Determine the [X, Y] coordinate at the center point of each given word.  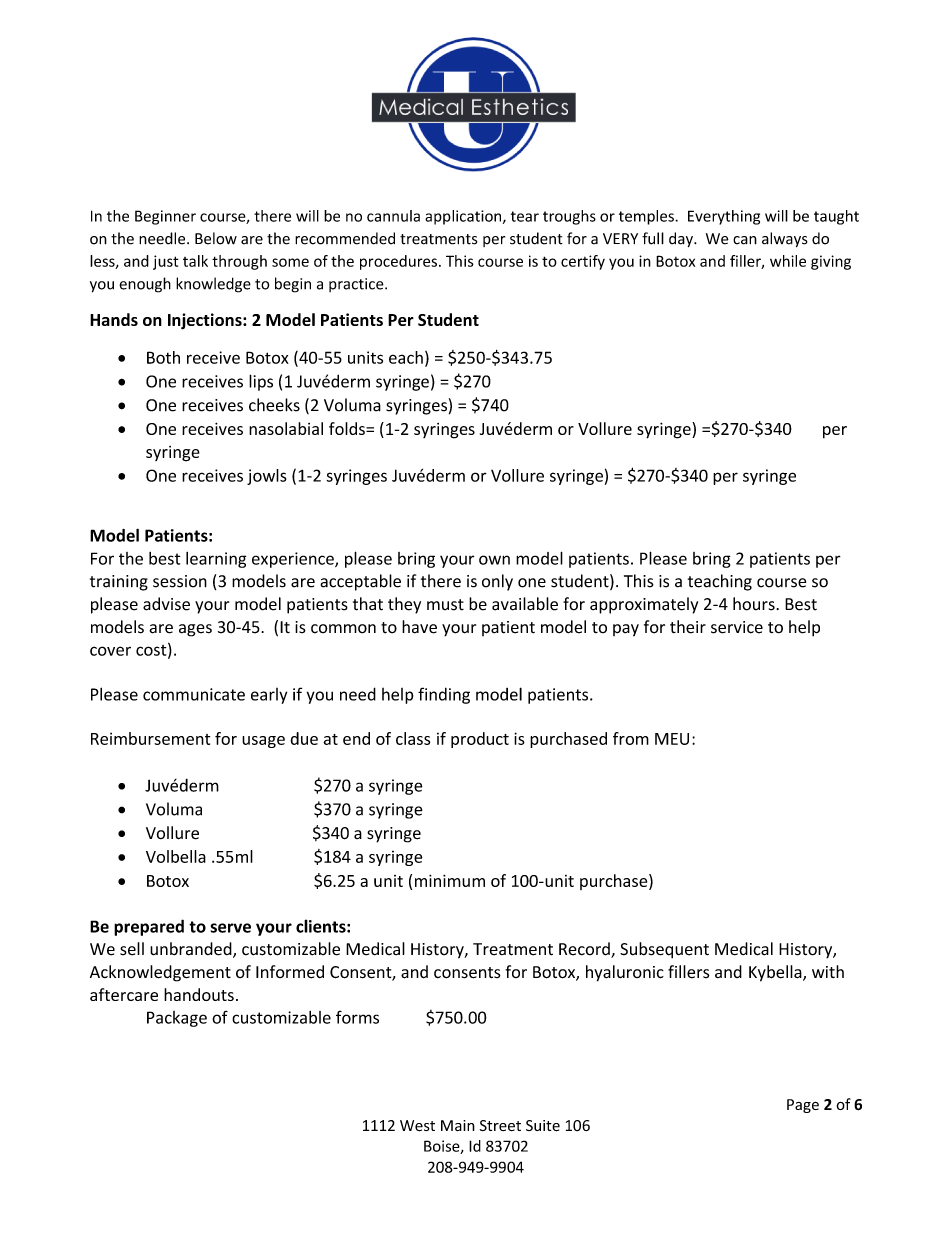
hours [755, 604]
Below [216, 238]
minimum [450, 880]
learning [216, 560]
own [494, 560]
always [785, 239]
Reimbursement [150, 738]
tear [525, 216]
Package [177, 1019]
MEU [672, 739]
